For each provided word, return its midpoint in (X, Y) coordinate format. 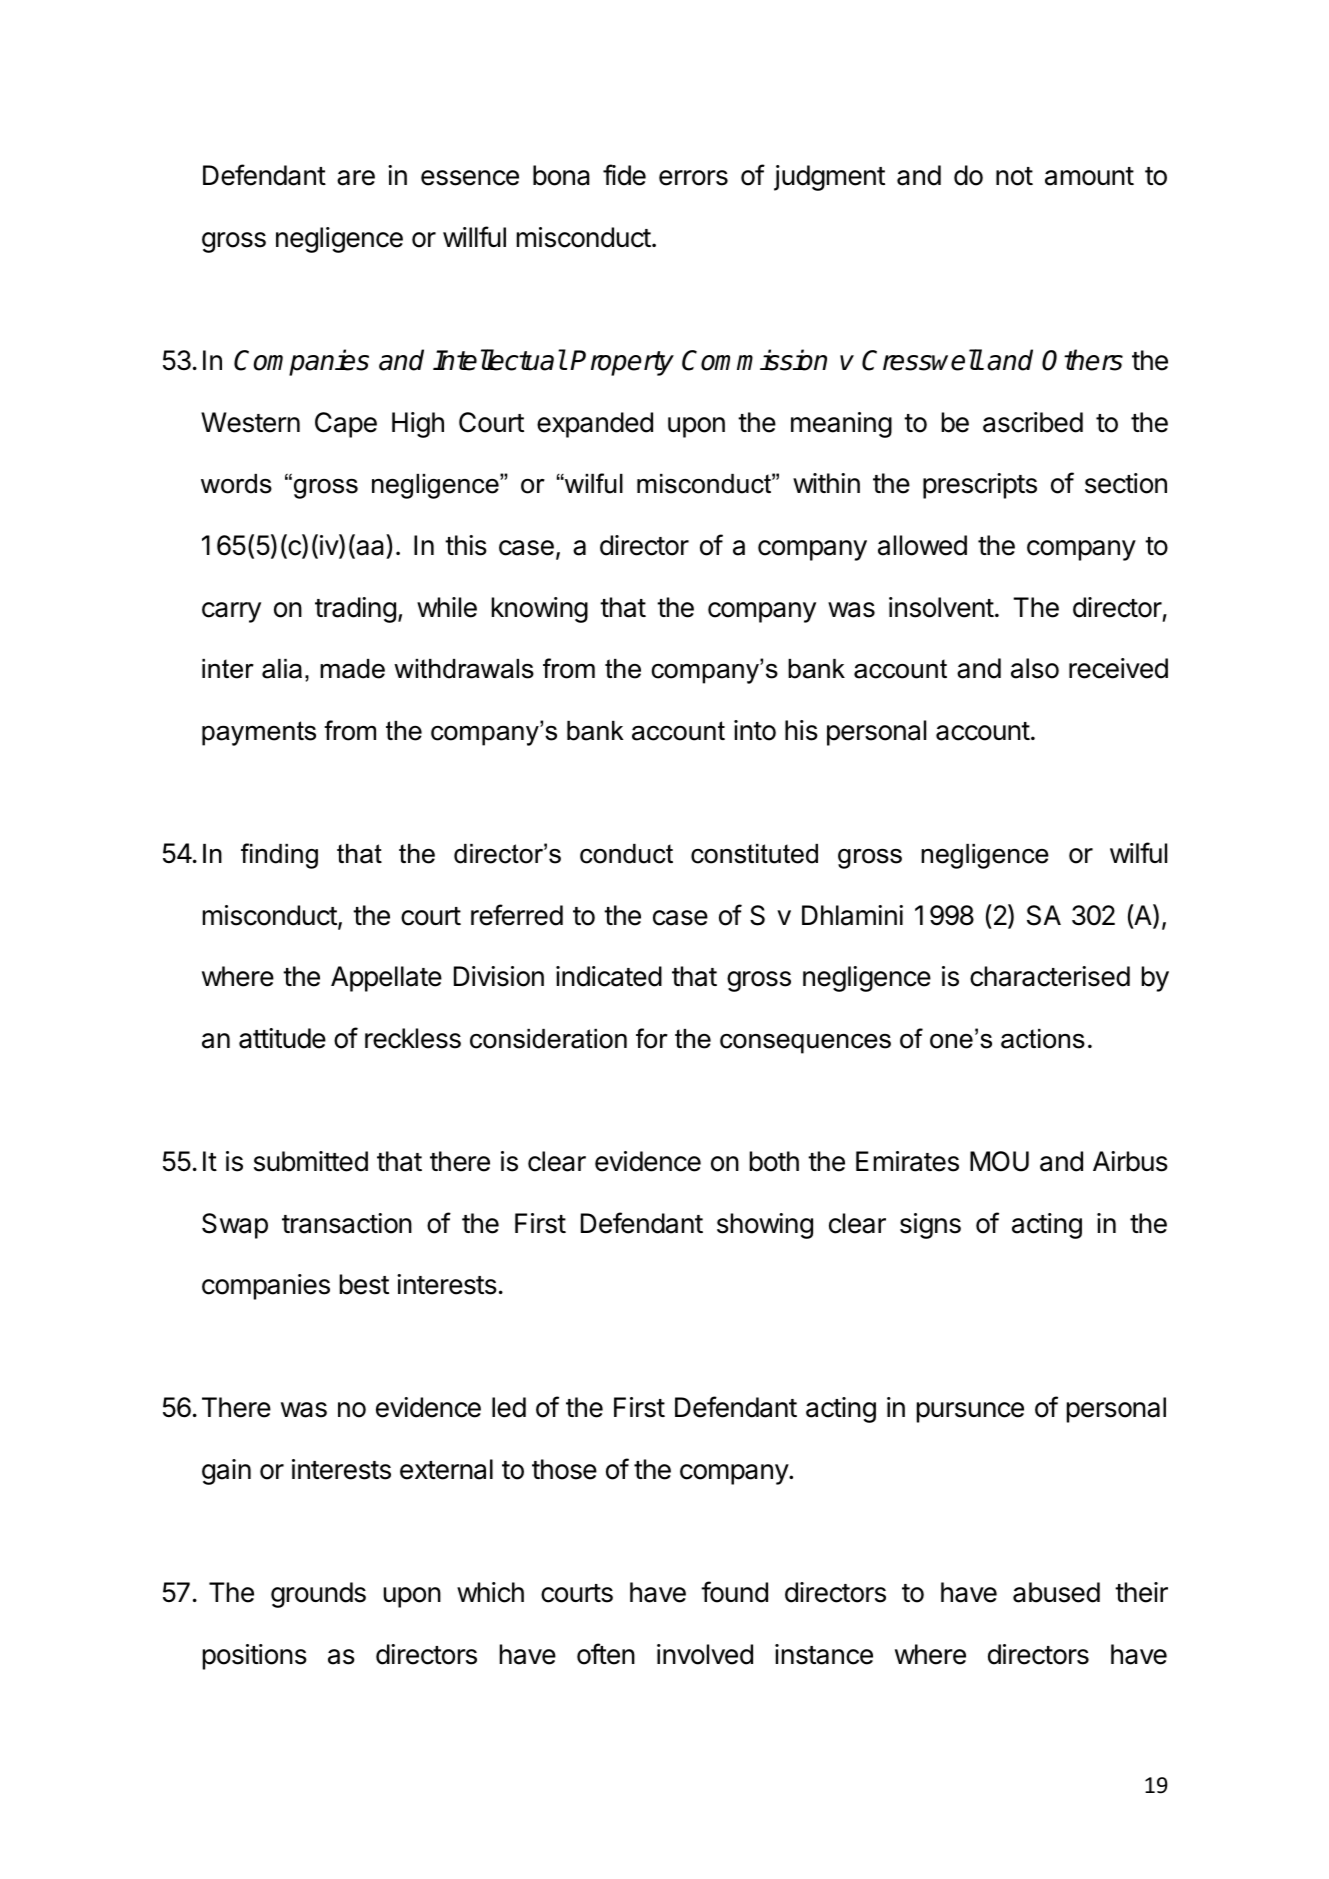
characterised (1050, 976)
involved (705, 1654)
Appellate (386, 979)
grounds (318, 1595)
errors (693, 178)
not (1014, 176)
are (356, 178)
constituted (754, 854)
